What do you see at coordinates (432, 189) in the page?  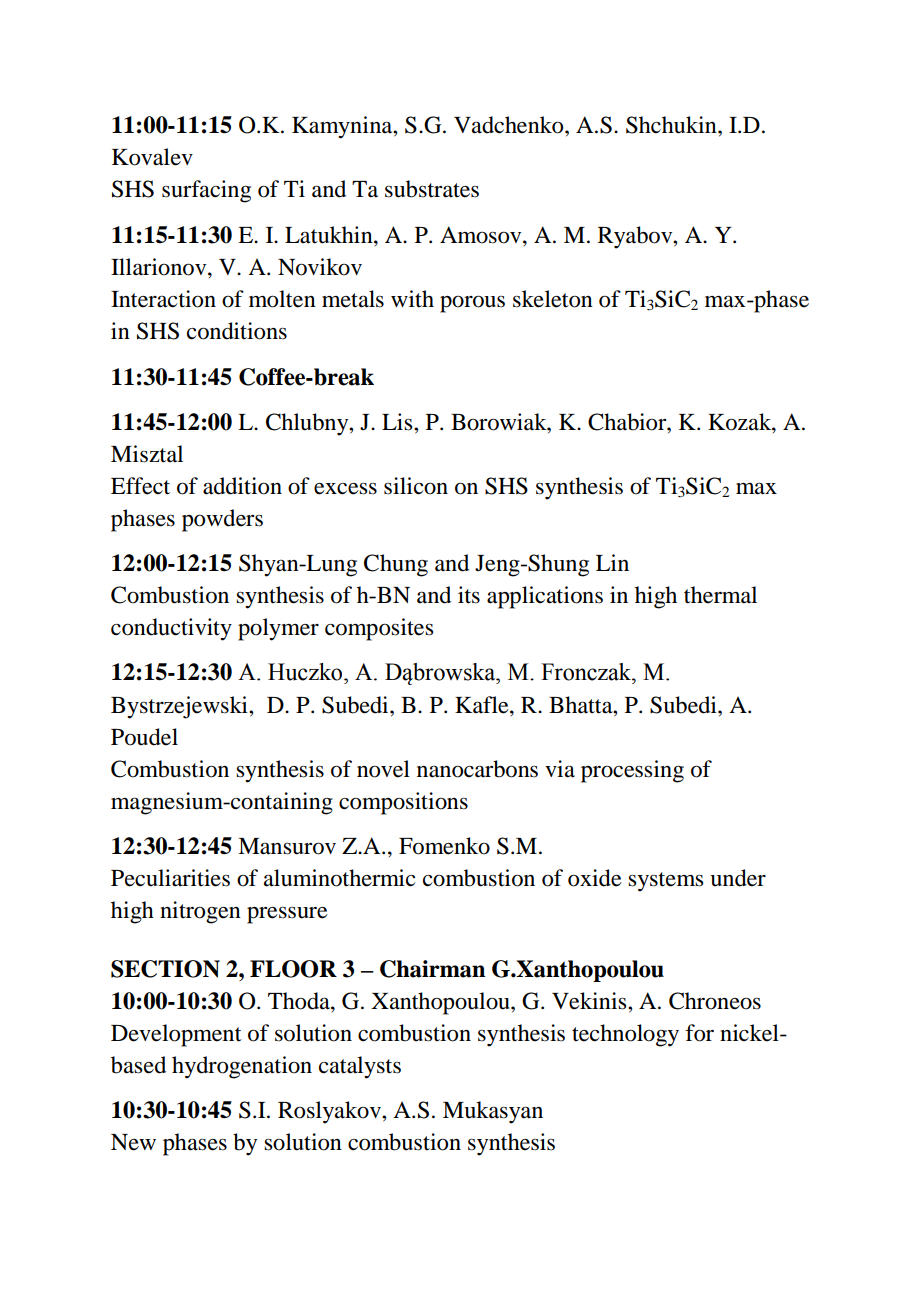 I see `substrates` at bounding box center [432, 189].
